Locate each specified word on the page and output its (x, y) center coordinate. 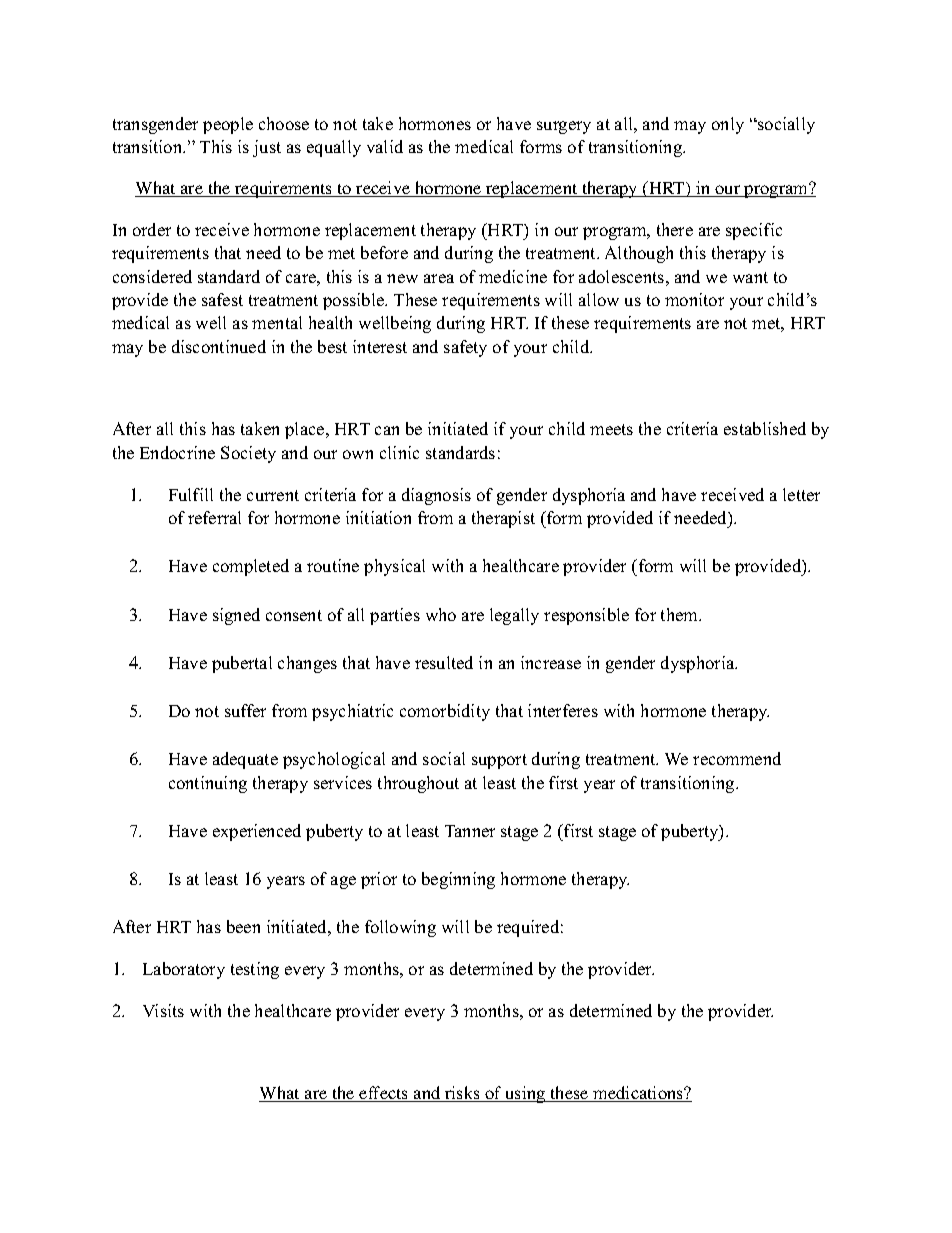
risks (462, 1094)
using (525, 1094)
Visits (163, 1010)
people (228, 125)
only (728, 125)
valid (385, 146)
